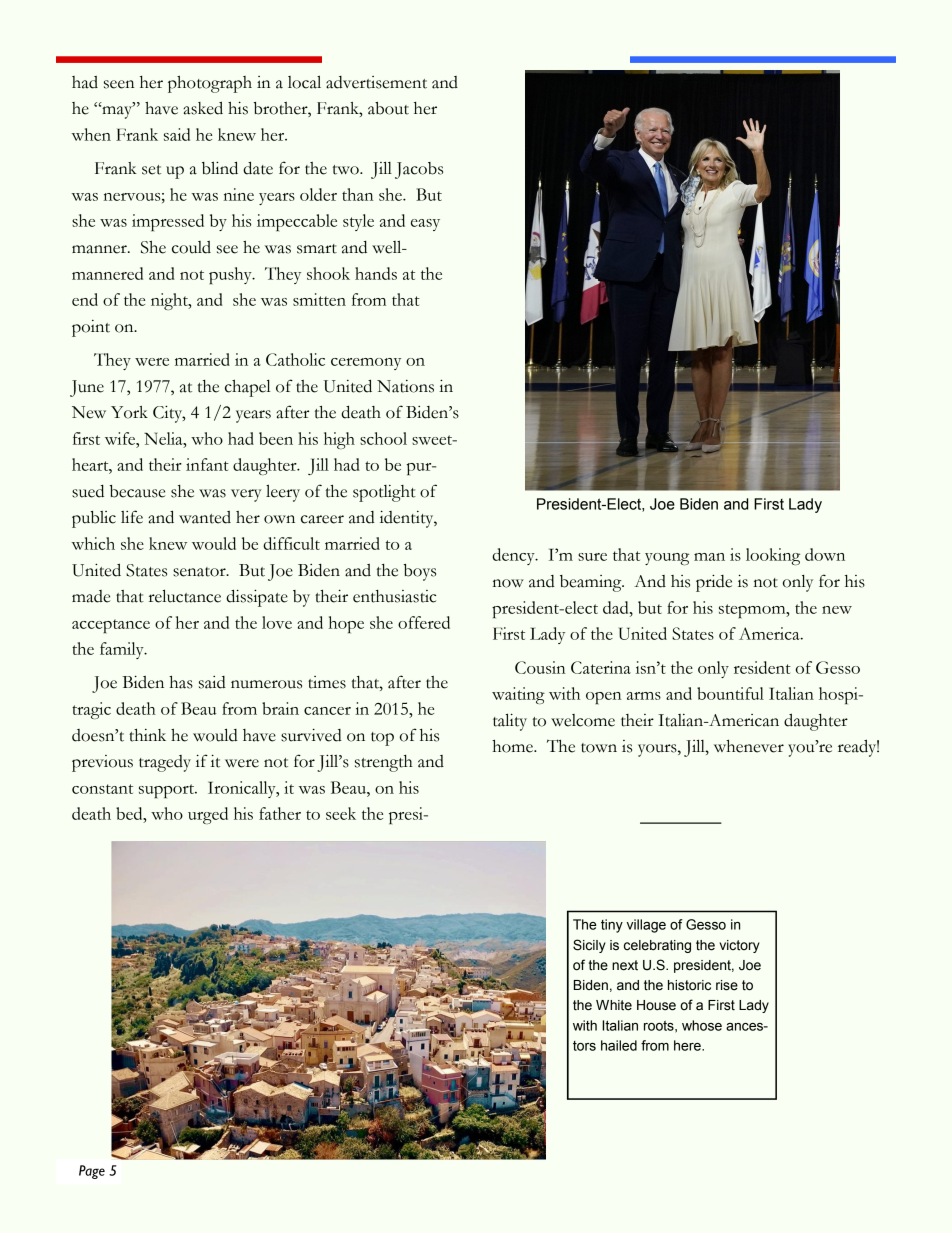 The width and height of the screenshot is (952, 1233). What do you see at coordinates (207, 464) in the screenshot?
I see `infant` at bounding box center [207, 464].
